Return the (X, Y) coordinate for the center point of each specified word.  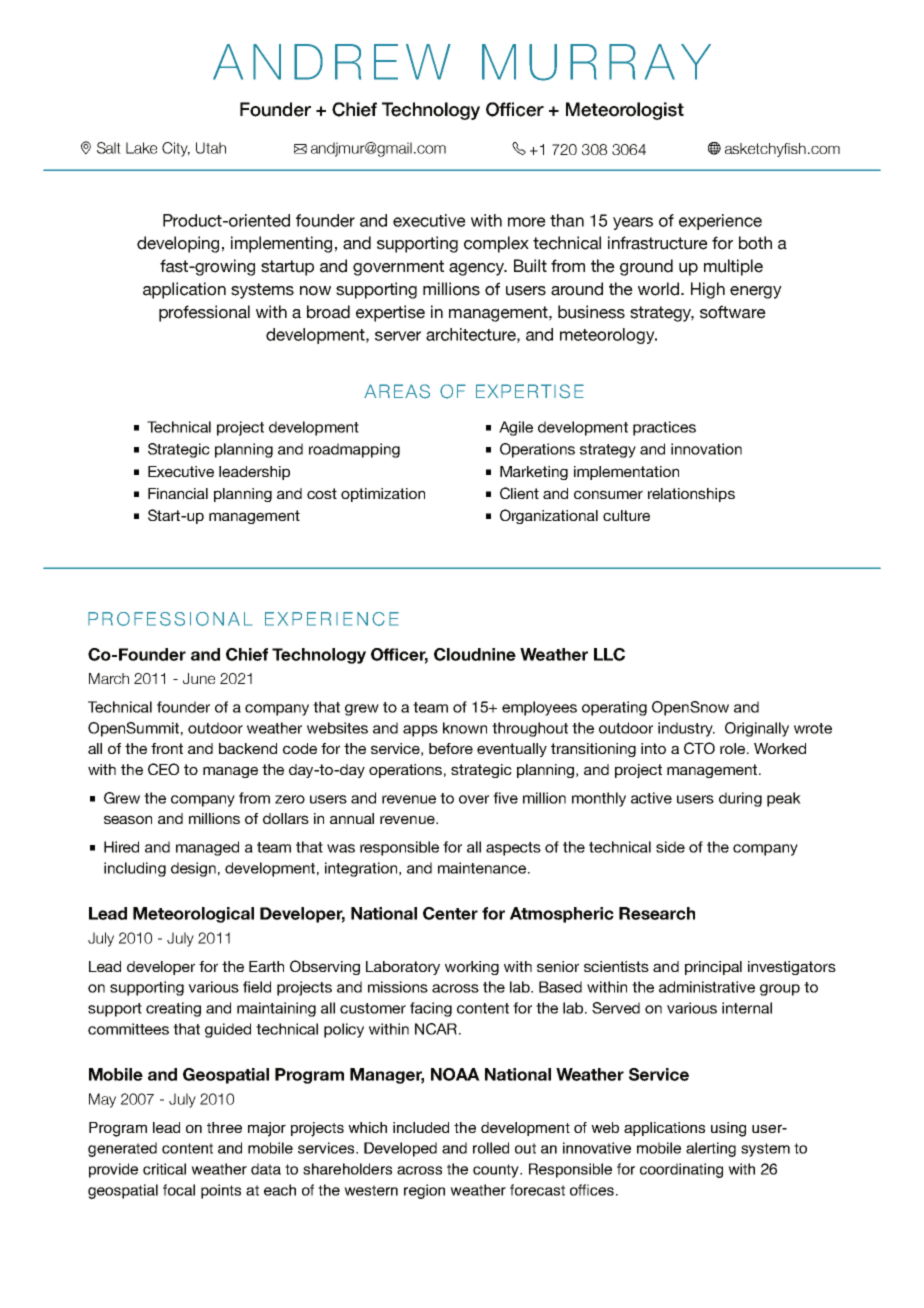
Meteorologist (625, 111)
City (176, 149)
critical (164, 1169)
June (199, 678)
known (465, 728)
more (527, 222)
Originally (757, 729)
